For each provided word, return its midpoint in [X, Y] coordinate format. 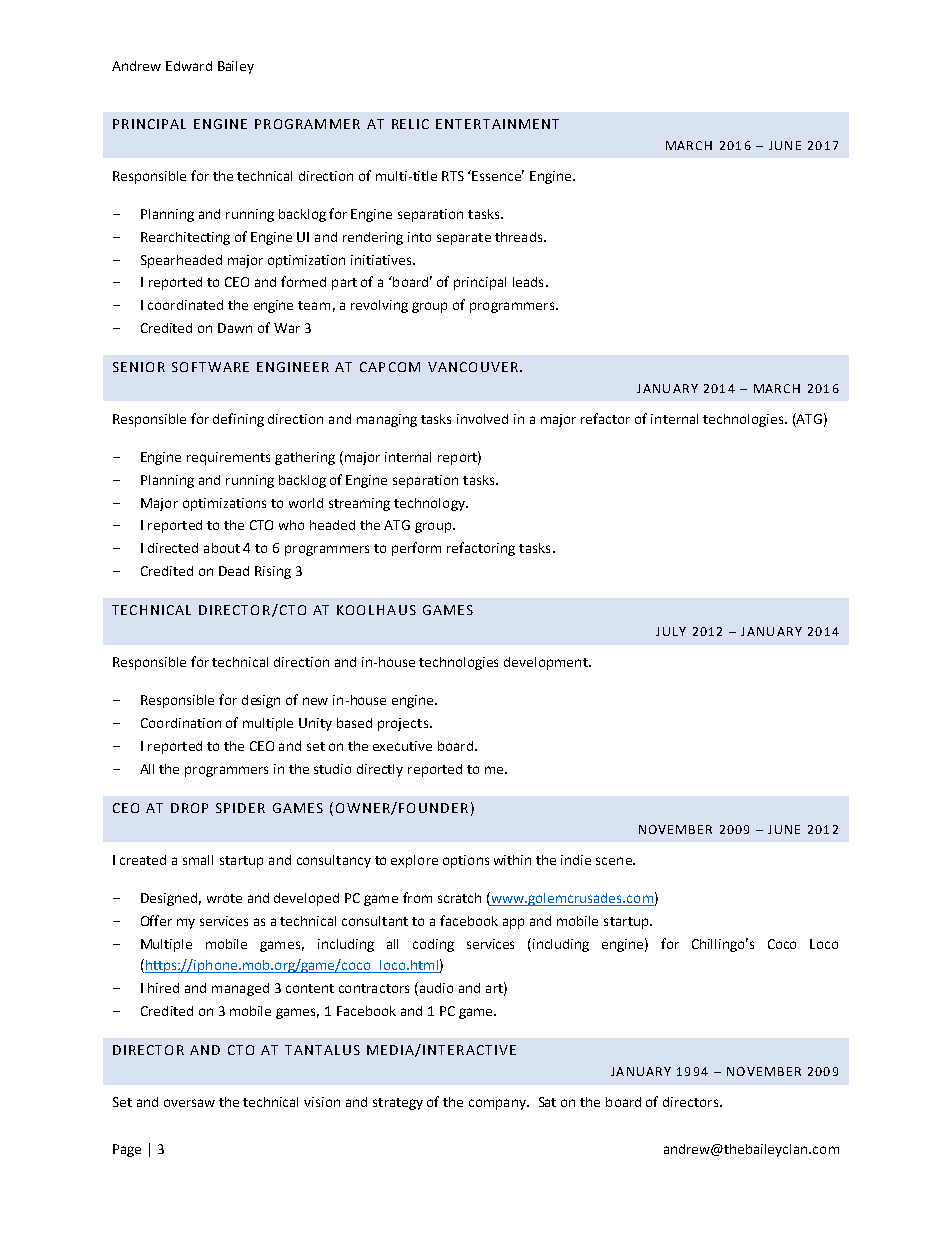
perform [416, 549]
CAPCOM [390, 367]
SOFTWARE [210, 367]
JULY [671, 631]
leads [528, 282]
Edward [189, 66]
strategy [398, 1104]
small [198, 860]
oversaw [189, 1103]
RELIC [410, 124]
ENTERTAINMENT [497, 124]
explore [414, 861]
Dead [234, 571]
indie [576, 860]
